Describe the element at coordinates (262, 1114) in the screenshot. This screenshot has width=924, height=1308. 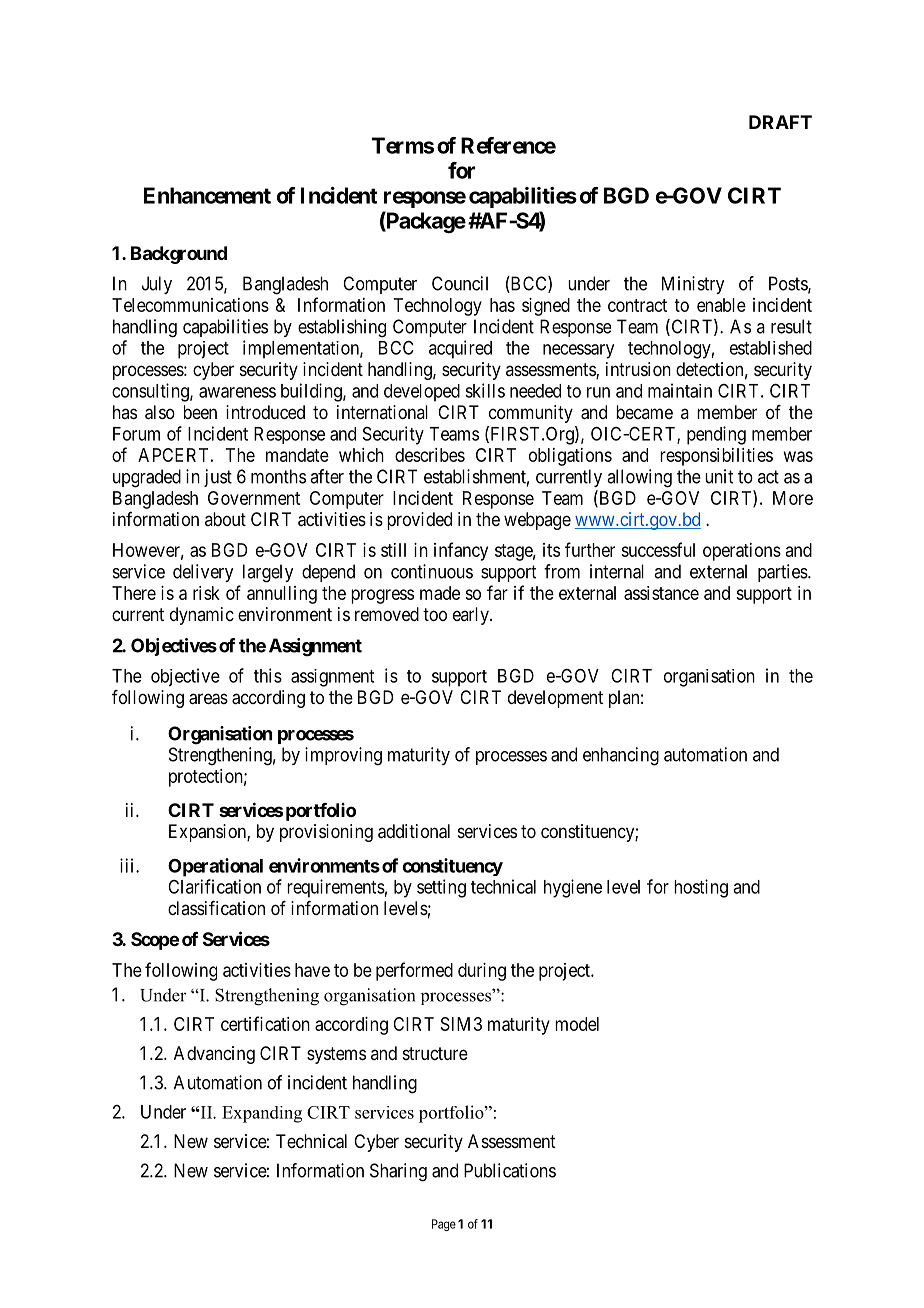
I see `Expanding` at that location.
